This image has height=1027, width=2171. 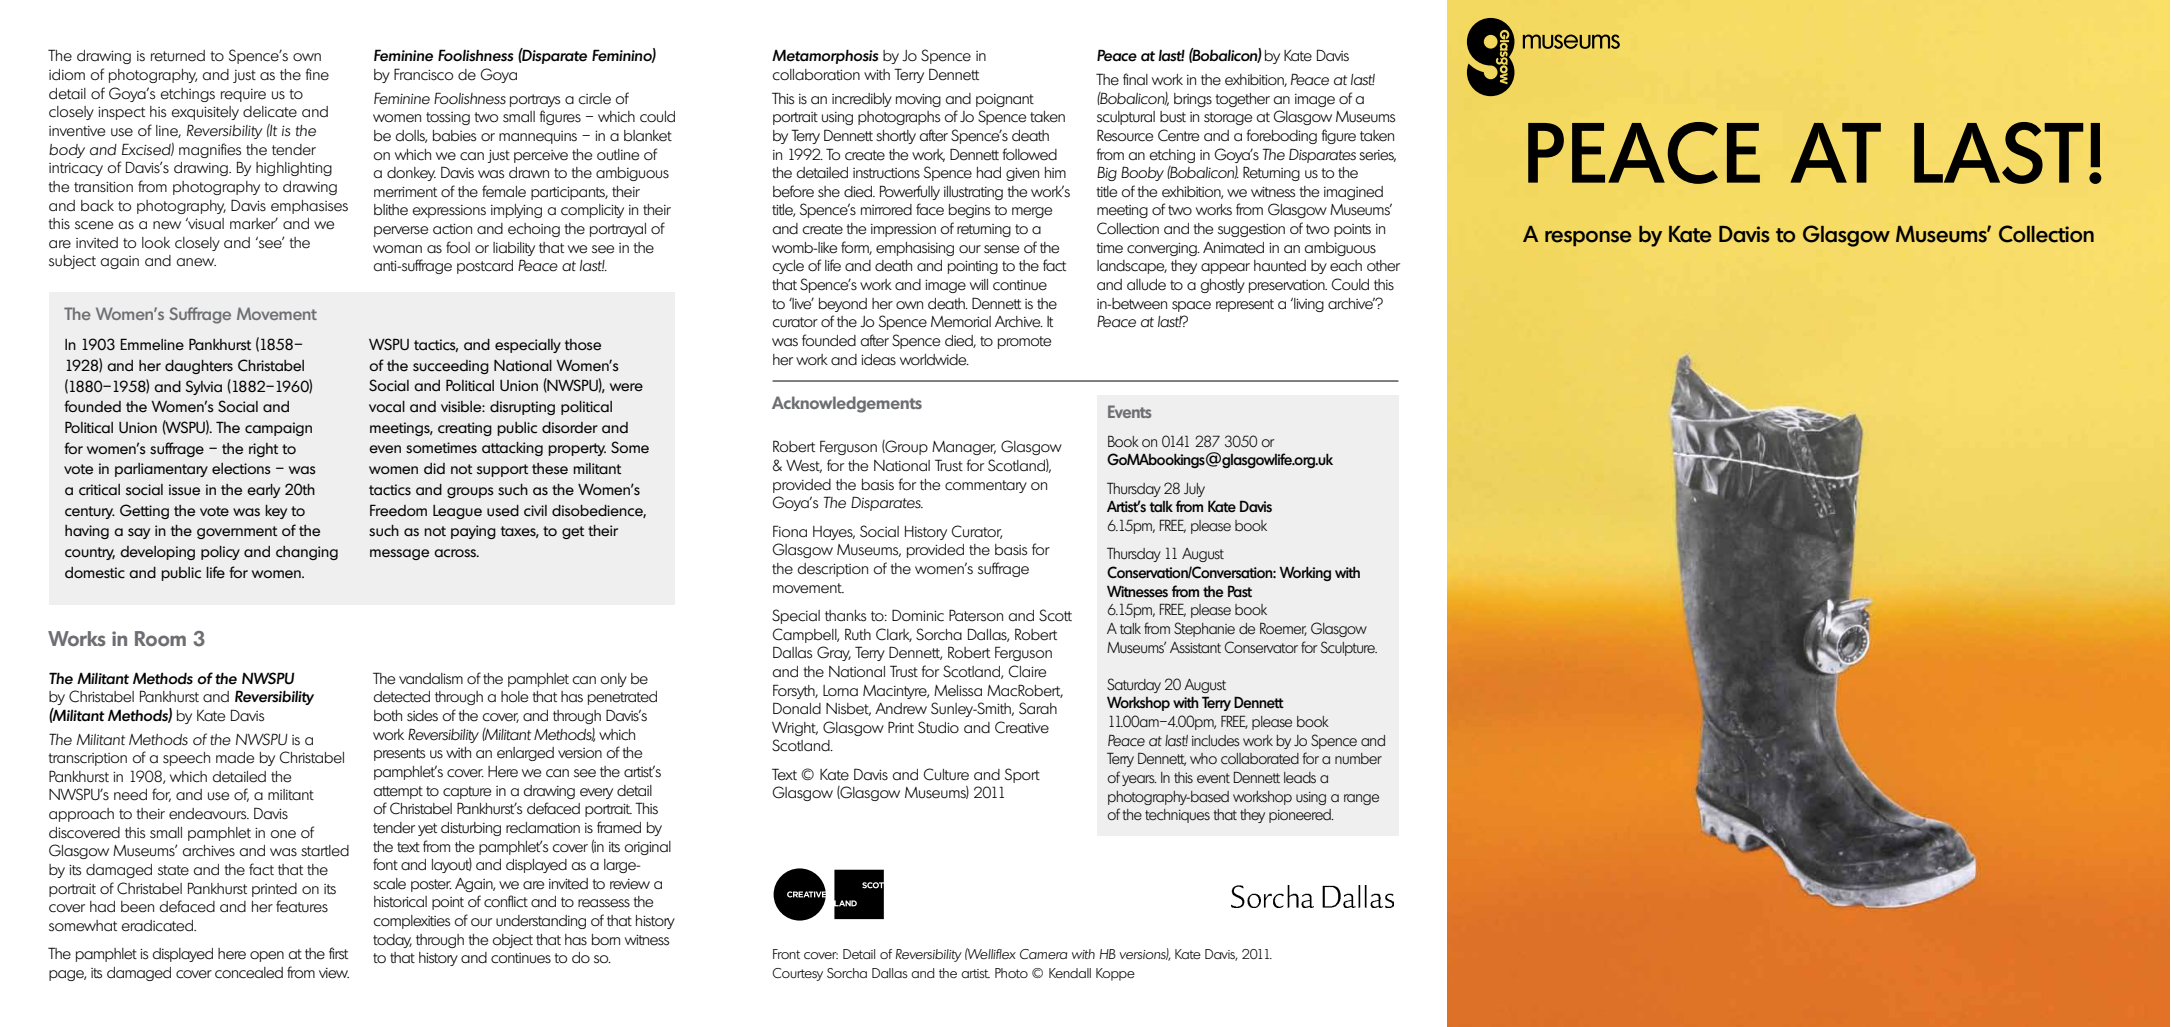 I want to click on other, so click(x=1383, y=266).
